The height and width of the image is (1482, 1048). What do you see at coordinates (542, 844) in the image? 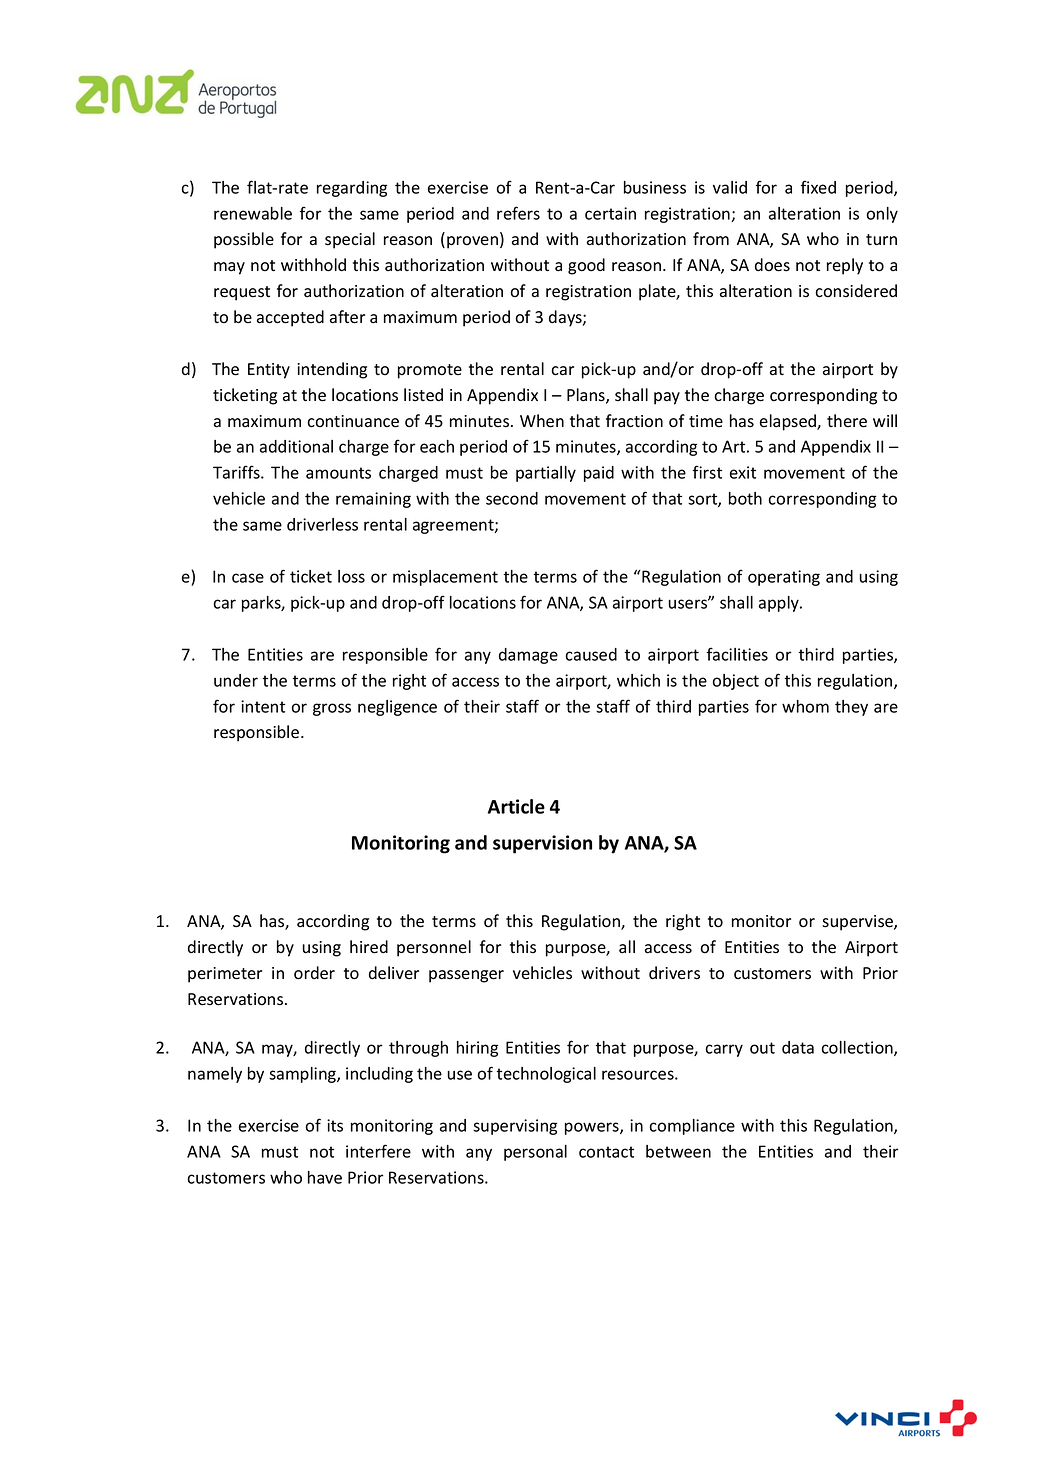
I see `supervision` at bounding box center [542, 844].
